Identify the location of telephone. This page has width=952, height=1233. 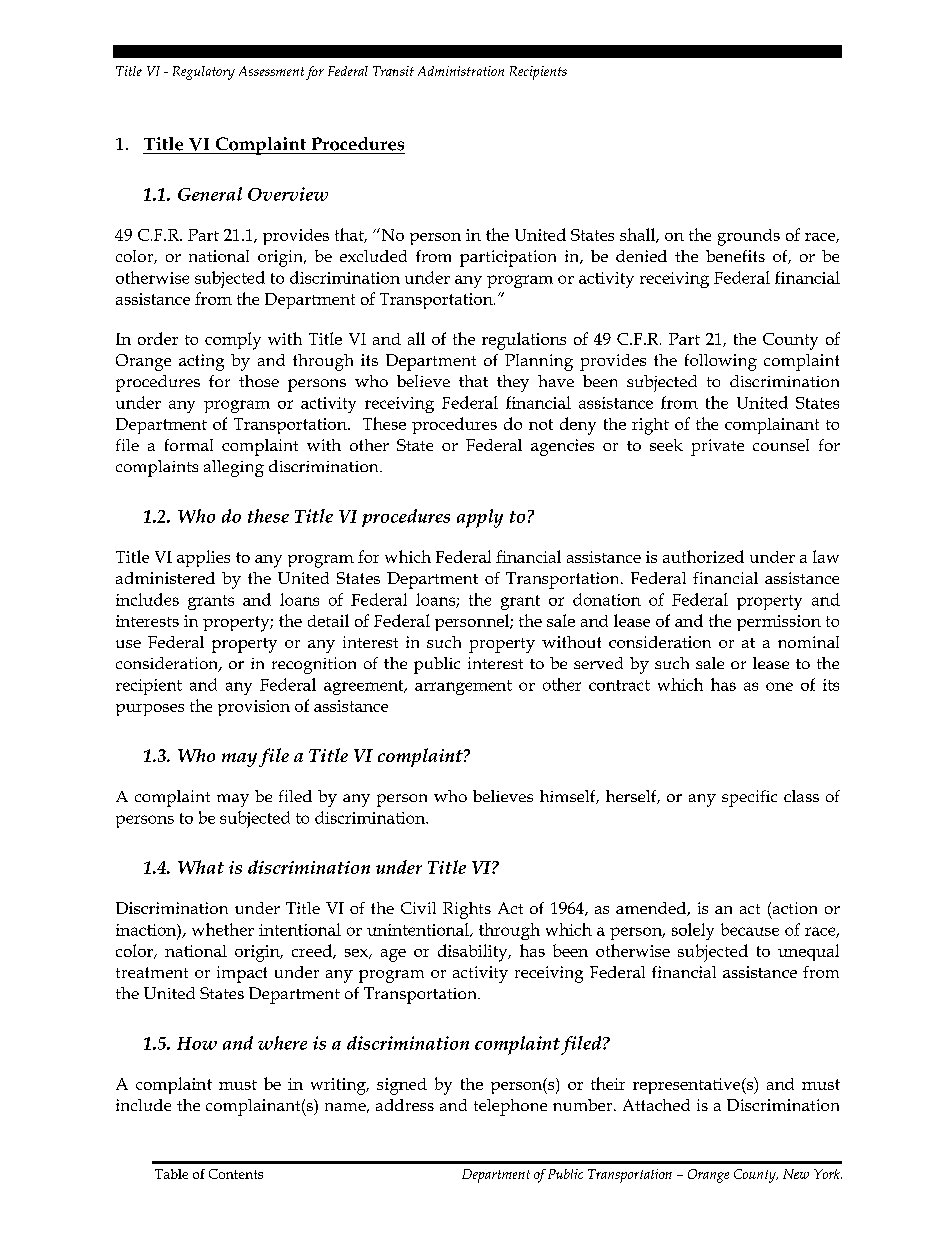
(510, 1107).
